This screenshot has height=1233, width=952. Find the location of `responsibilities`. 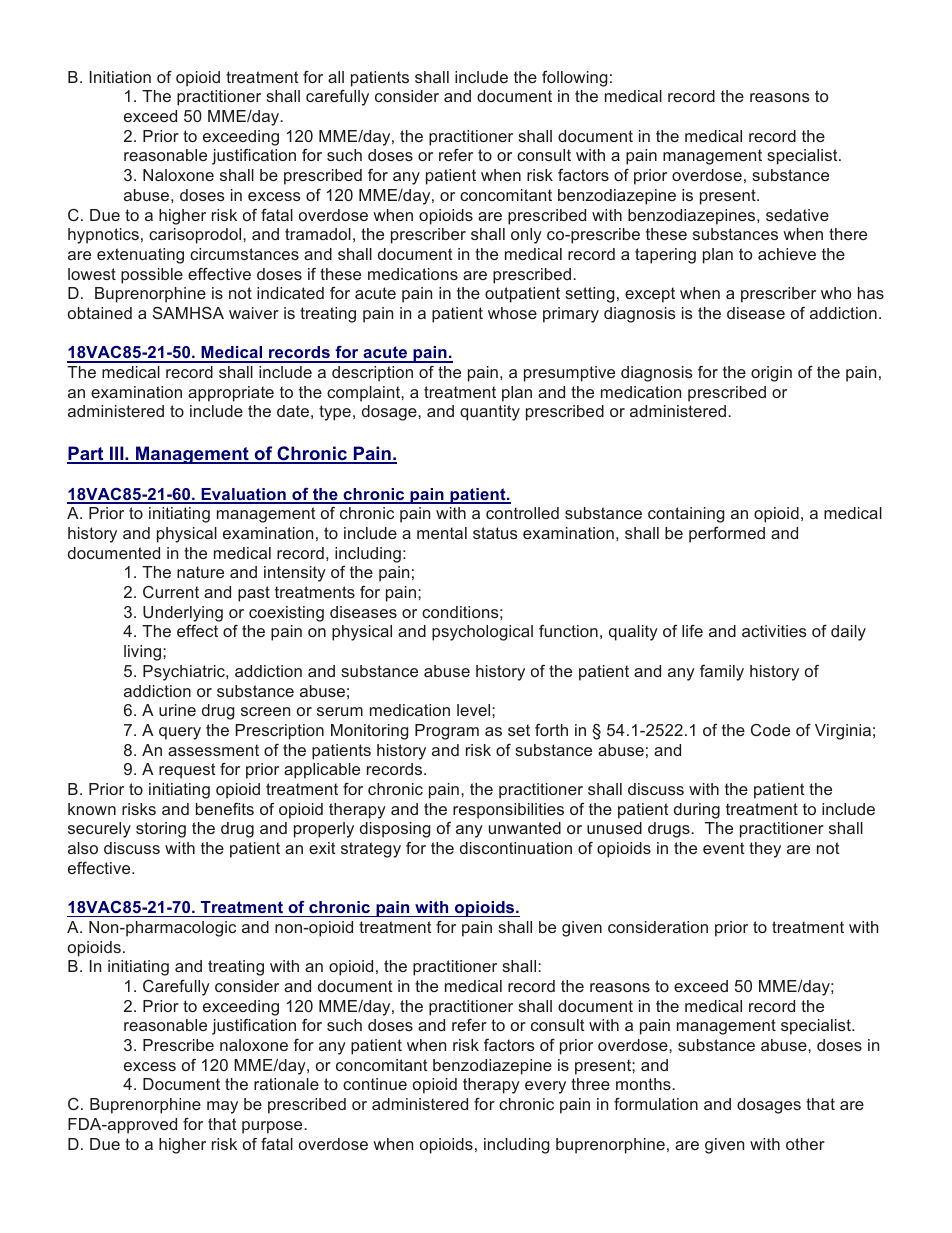

responsibilities is located at coordinates (508, 811).
